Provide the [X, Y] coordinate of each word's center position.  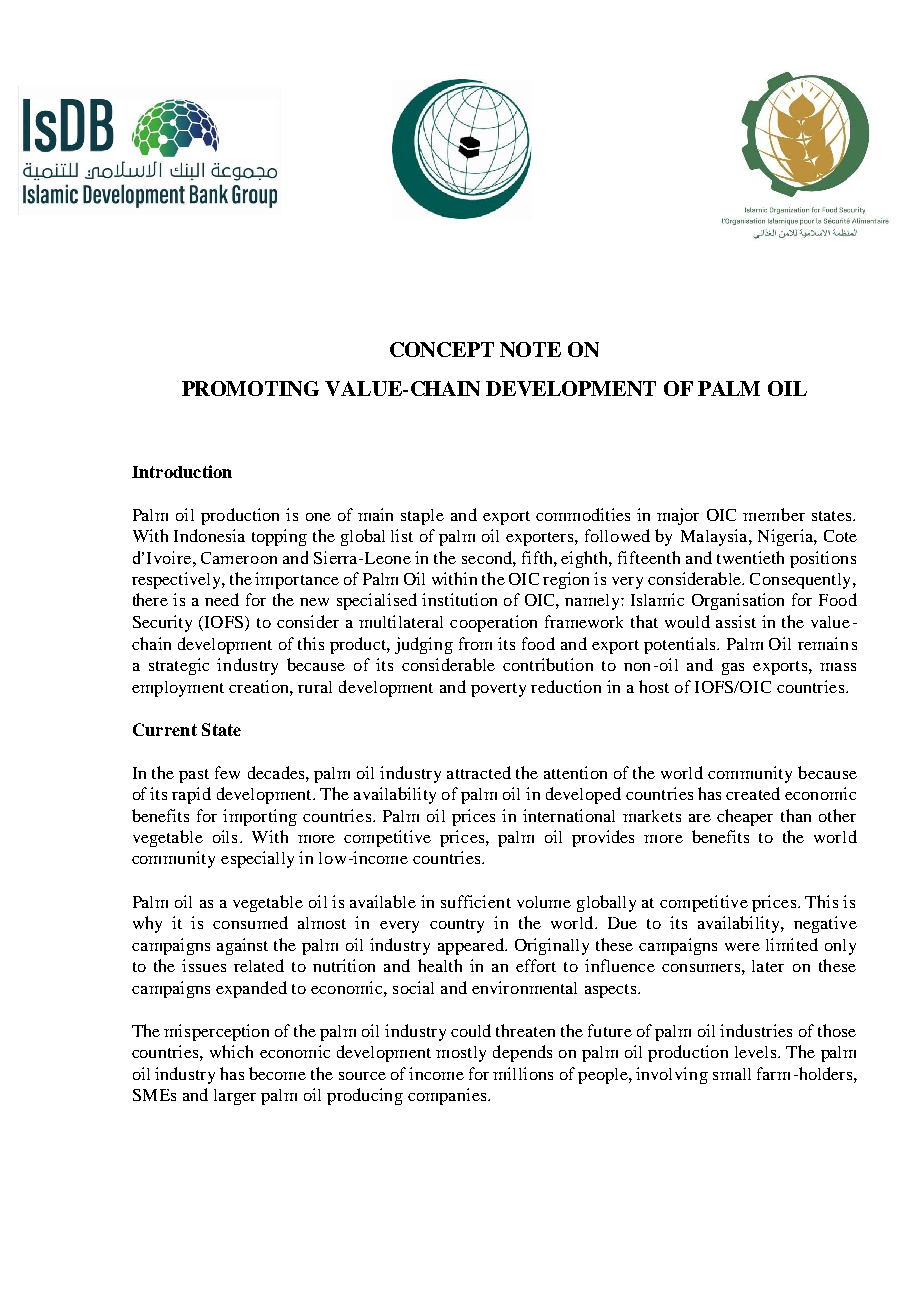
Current [165, 729]
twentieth [750, 557]
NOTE [530, 349]
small [732, 1074]
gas [733, 669]
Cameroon [239, 558]
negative [825, 924]
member [774, 514]
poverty [498, 690]
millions [523, 1073]
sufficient [476, 901]
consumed [250, 922]
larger [235, 1097]
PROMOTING [250, 388]
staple [422, 517]
